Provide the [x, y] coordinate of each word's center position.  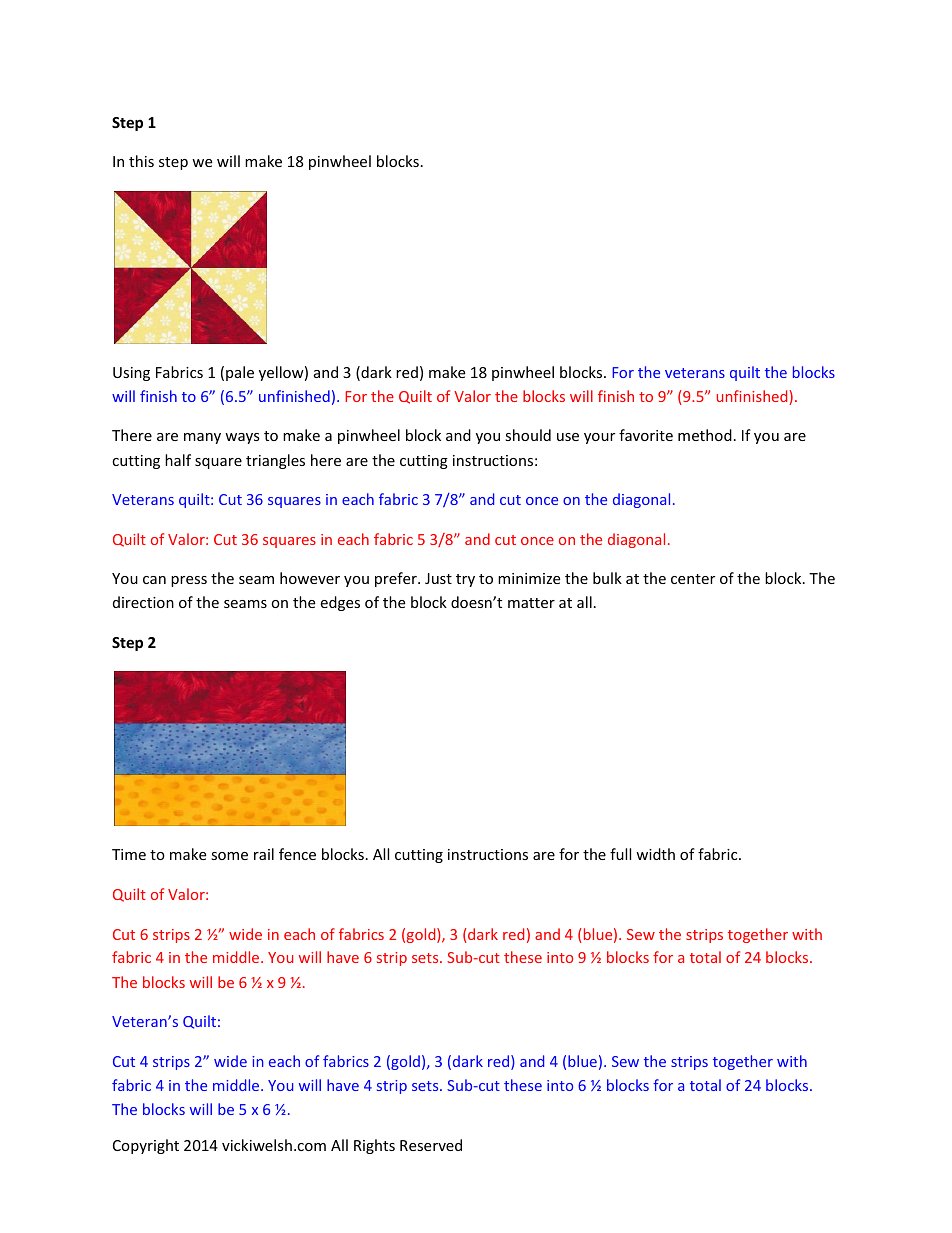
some [229, 856]
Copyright [146, 1146]
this [141, 161]
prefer [397, 579]
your [599, 438]
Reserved [431, 1145]
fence [297, 854]
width [655, 854]
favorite [646, 435]
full [620, 854]
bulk [607, 578]
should [528, 435]
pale [240, 373]
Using [131, 374]
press [189, 581]
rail [264, 854]
